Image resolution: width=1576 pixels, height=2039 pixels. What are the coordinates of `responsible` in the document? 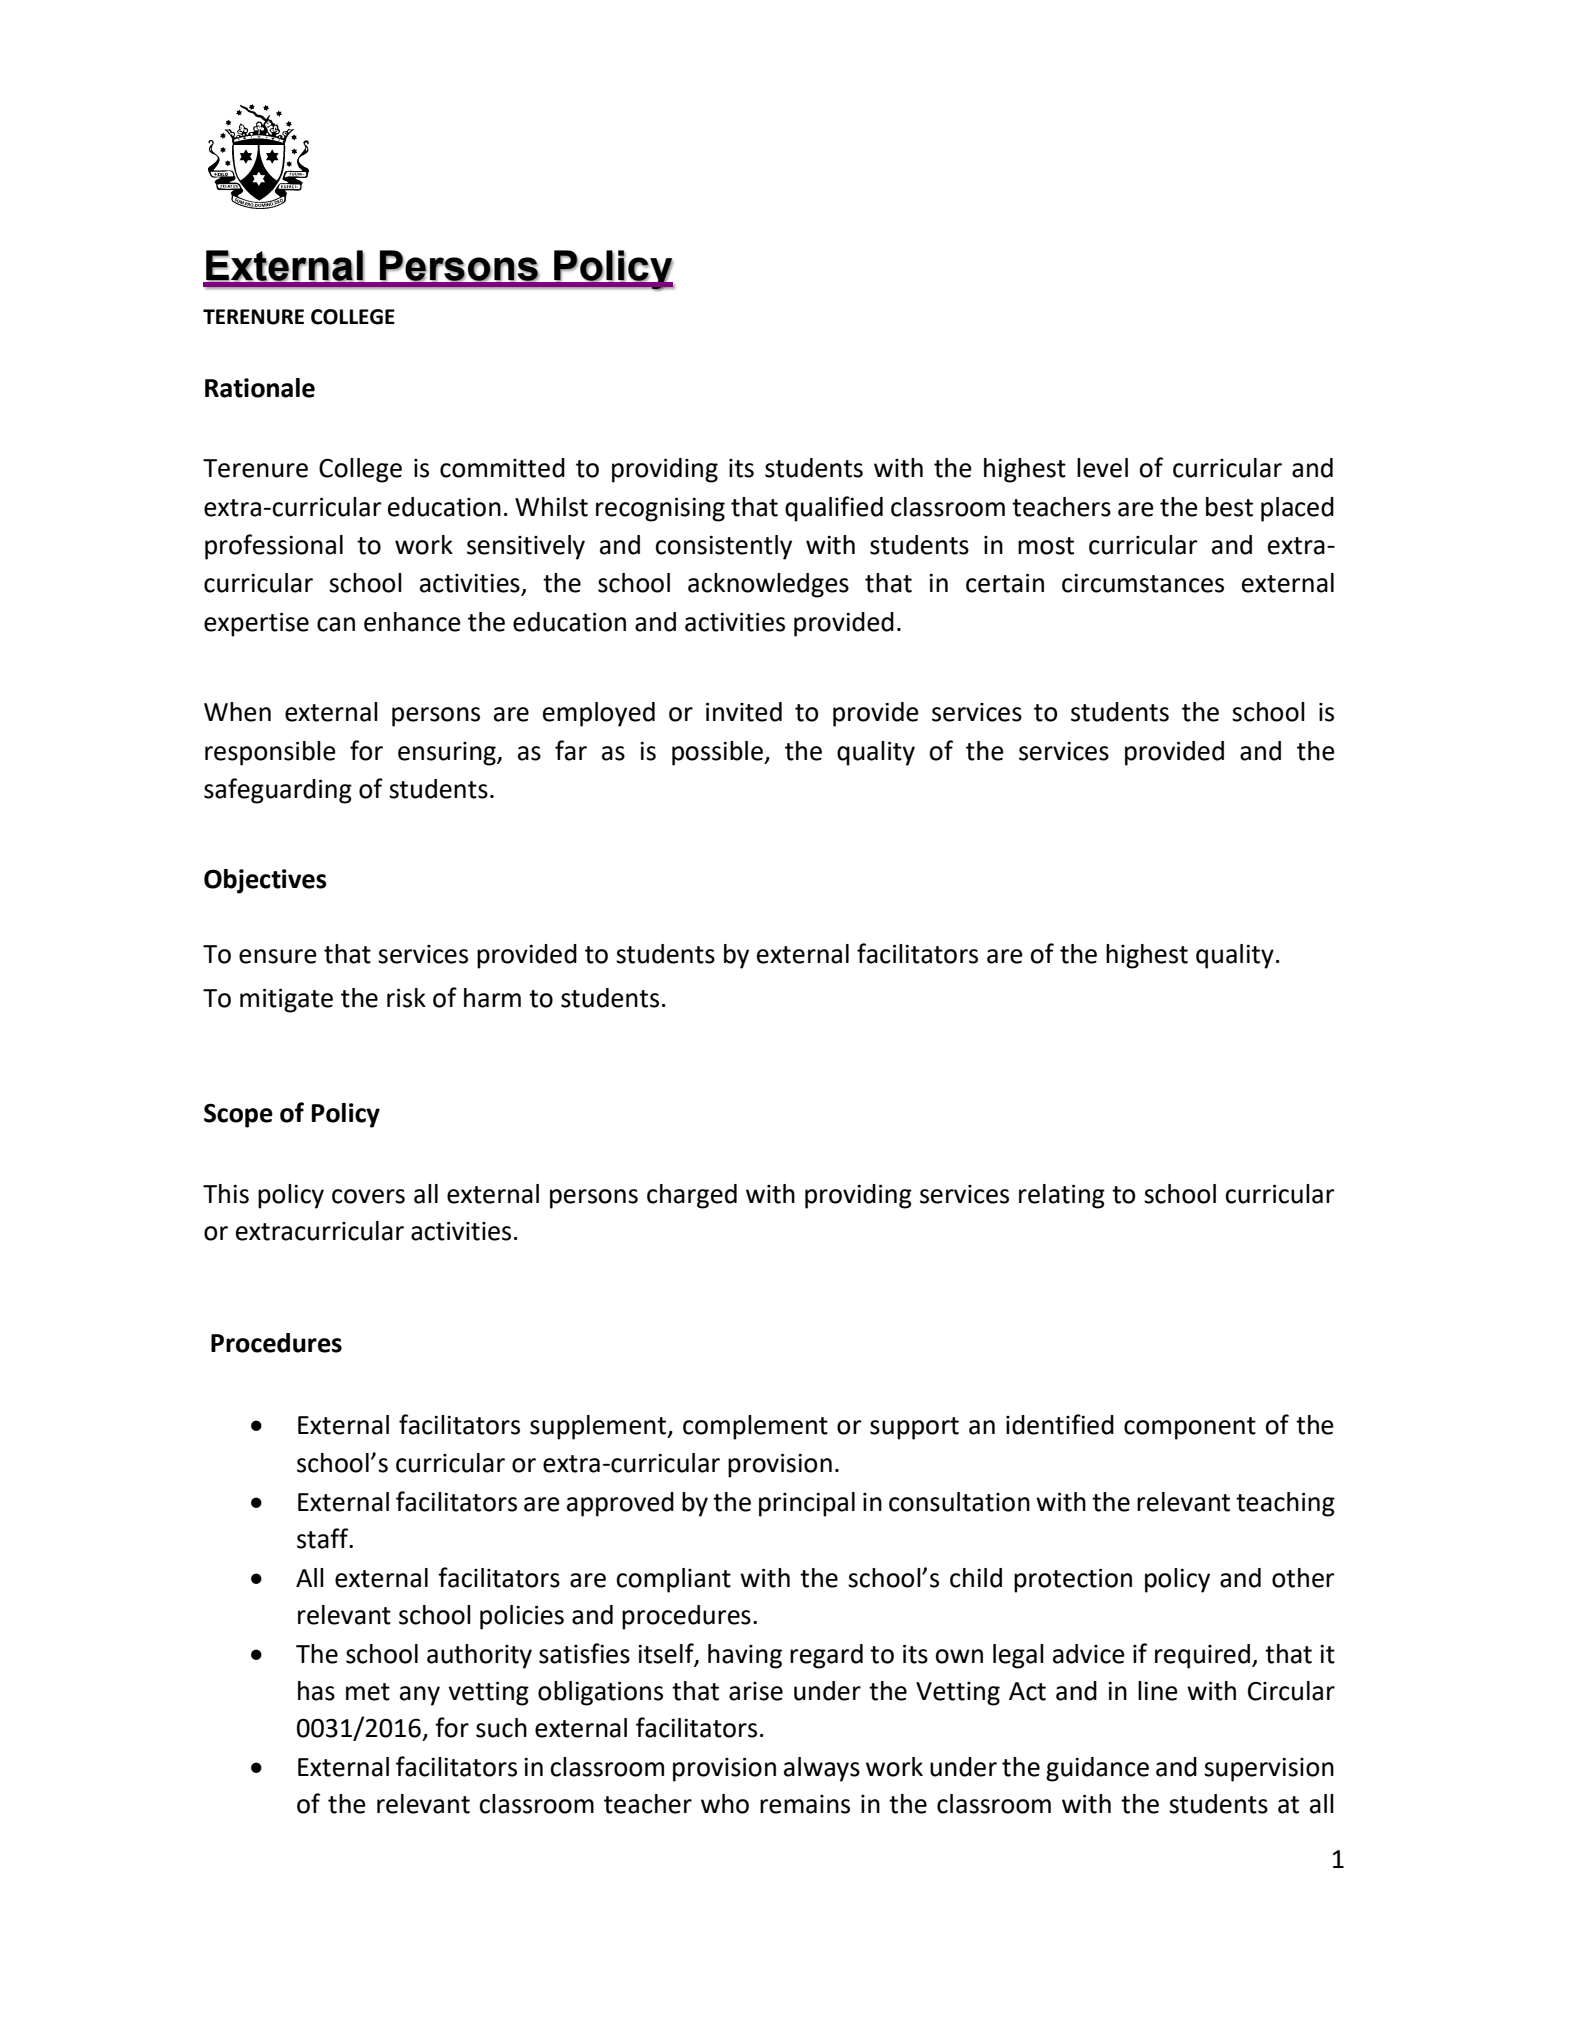 It's located at (270, 753).
